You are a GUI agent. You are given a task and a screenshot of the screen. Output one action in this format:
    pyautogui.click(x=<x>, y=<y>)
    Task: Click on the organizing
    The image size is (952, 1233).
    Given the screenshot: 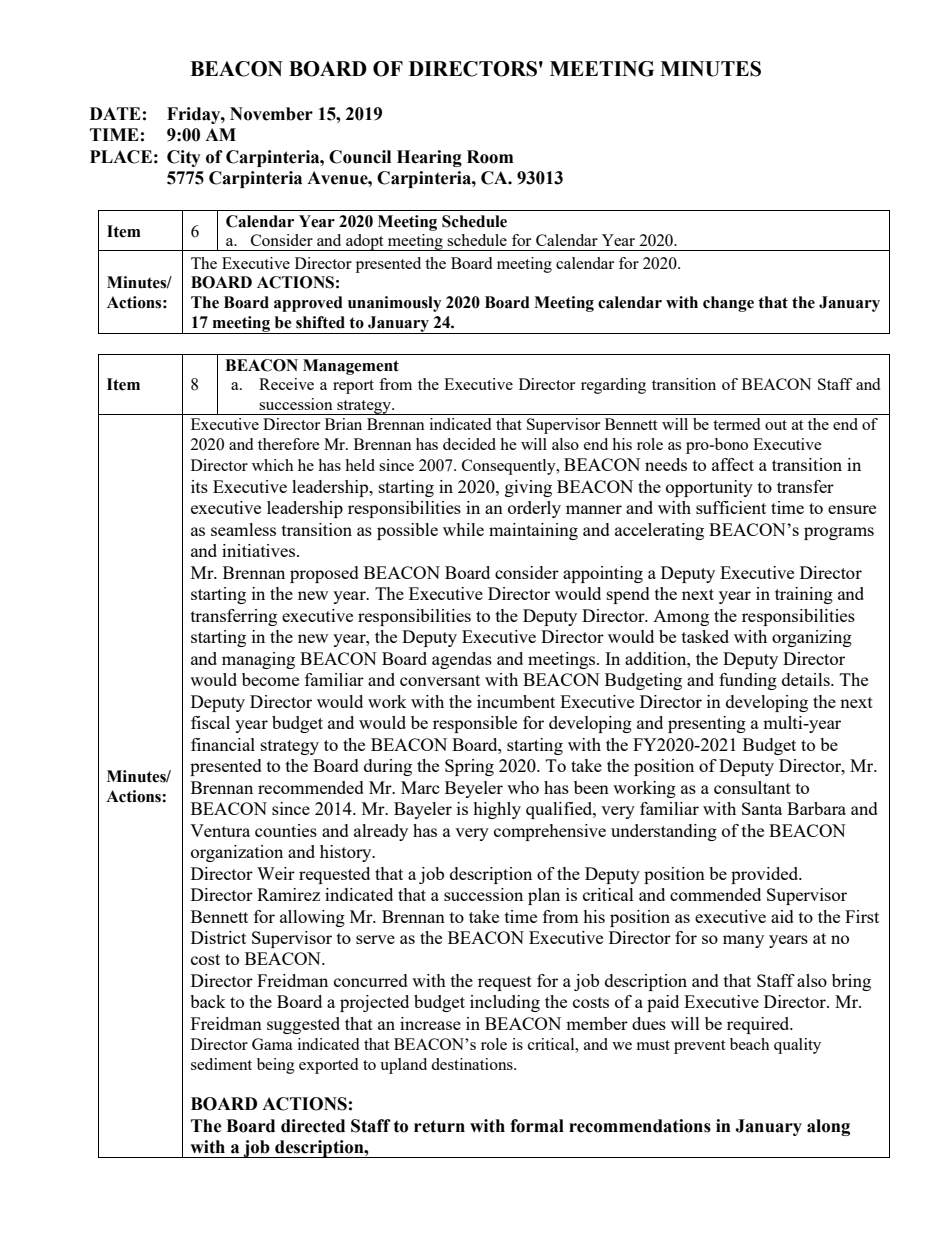 What is the action you would take?
    pyautogui.click(x=812, y=638)
